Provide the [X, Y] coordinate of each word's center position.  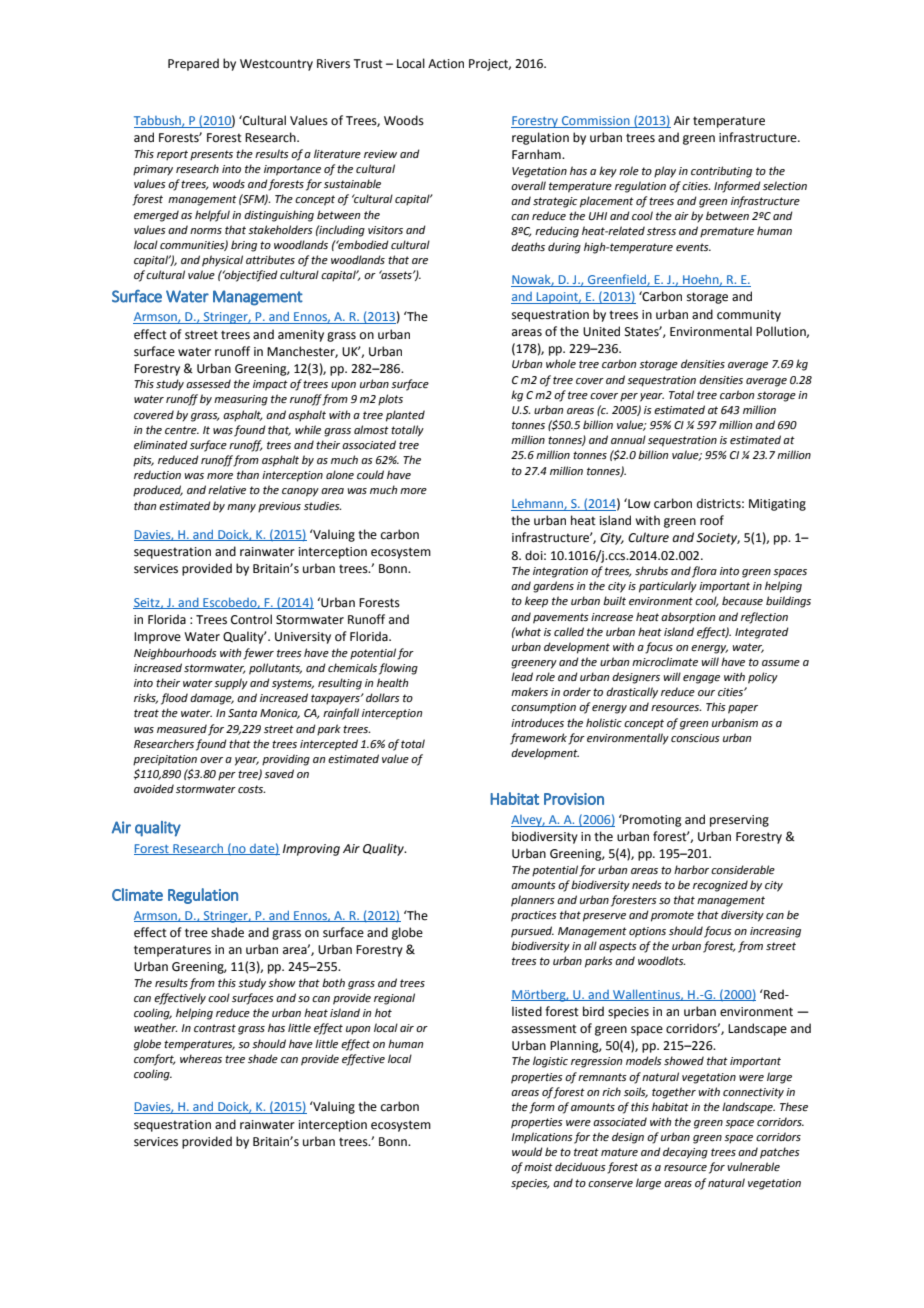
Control [251, 619]
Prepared [193, 64]
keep [536, 602]
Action [446, 64]
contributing [721, 172]
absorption [688, 618]
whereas [201, 1058]
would [527, 1151]
